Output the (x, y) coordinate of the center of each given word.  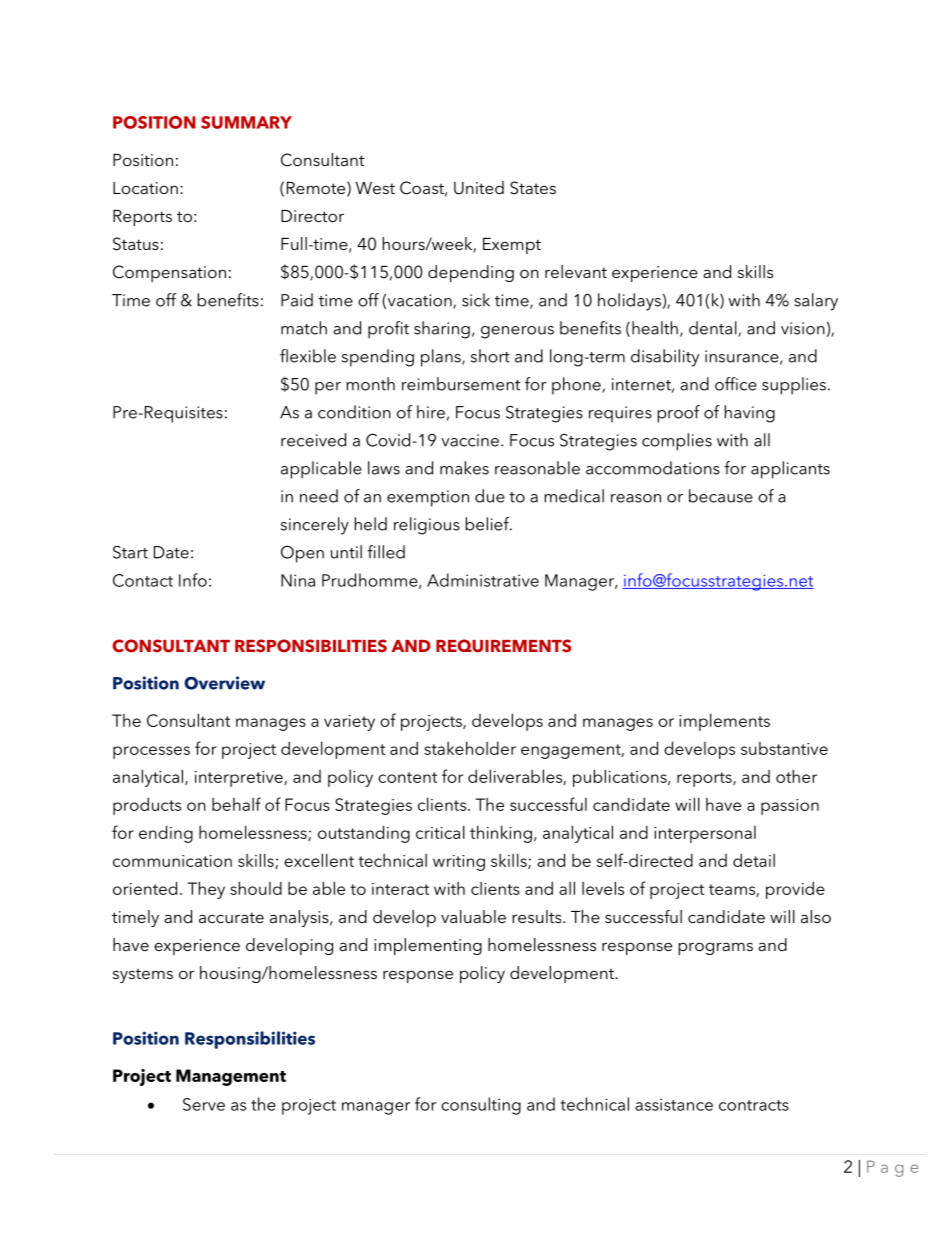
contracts (754, 1105)
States (533, 188)
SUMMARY (246, 122)
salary (816, 302)
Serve (204, 1104)
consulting (481, 1106)
